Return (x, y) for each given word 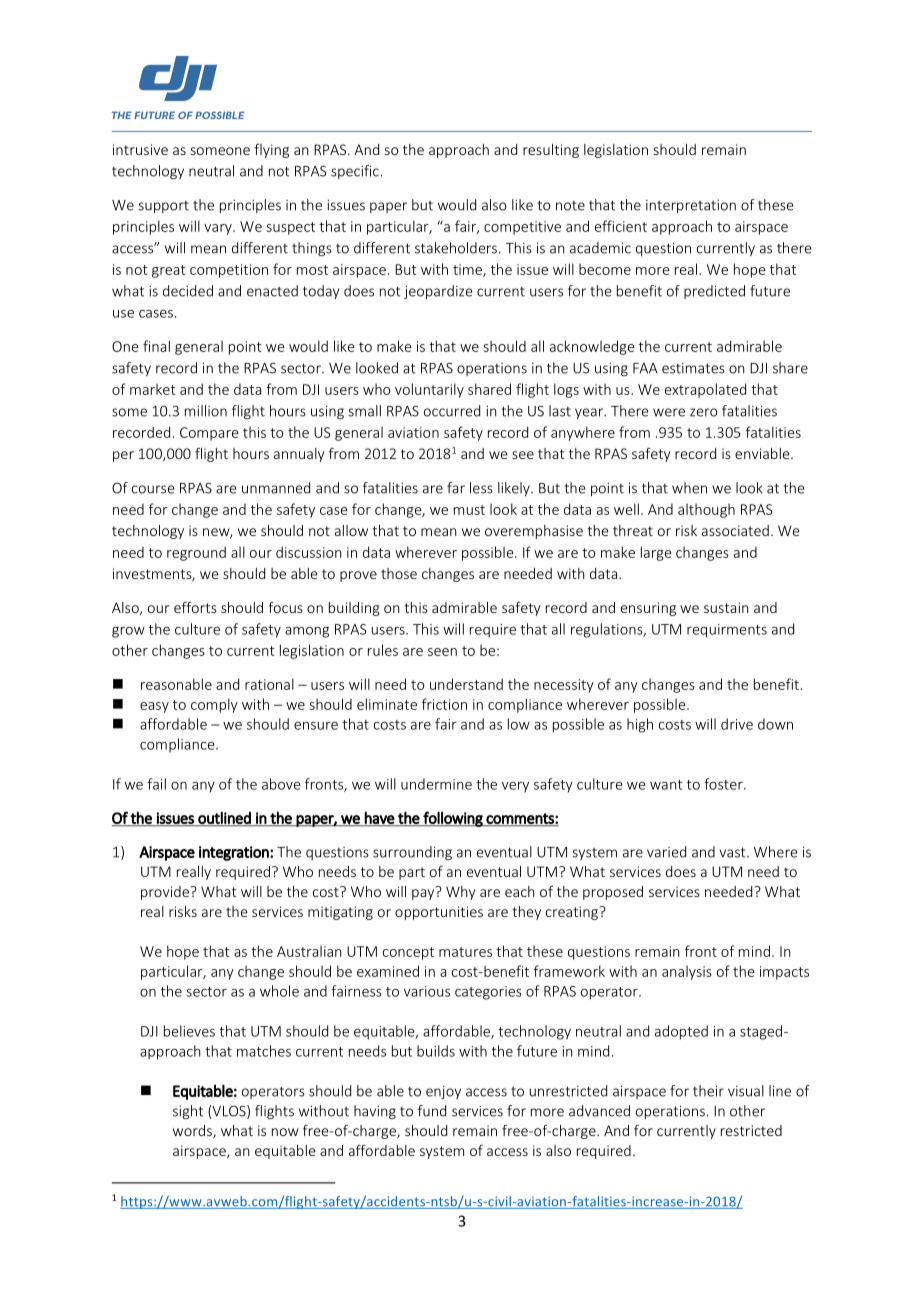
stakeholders (456, 248)
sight (188, 1112)
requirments (727, 631)
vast (734, 852)
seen (442, 652)
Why (461, 893)
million (206, 411)
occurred (452, 411)
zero (704, 412)
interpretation (691, 206)
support (163, 207)
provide (165, 893)
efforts (195, 607)
